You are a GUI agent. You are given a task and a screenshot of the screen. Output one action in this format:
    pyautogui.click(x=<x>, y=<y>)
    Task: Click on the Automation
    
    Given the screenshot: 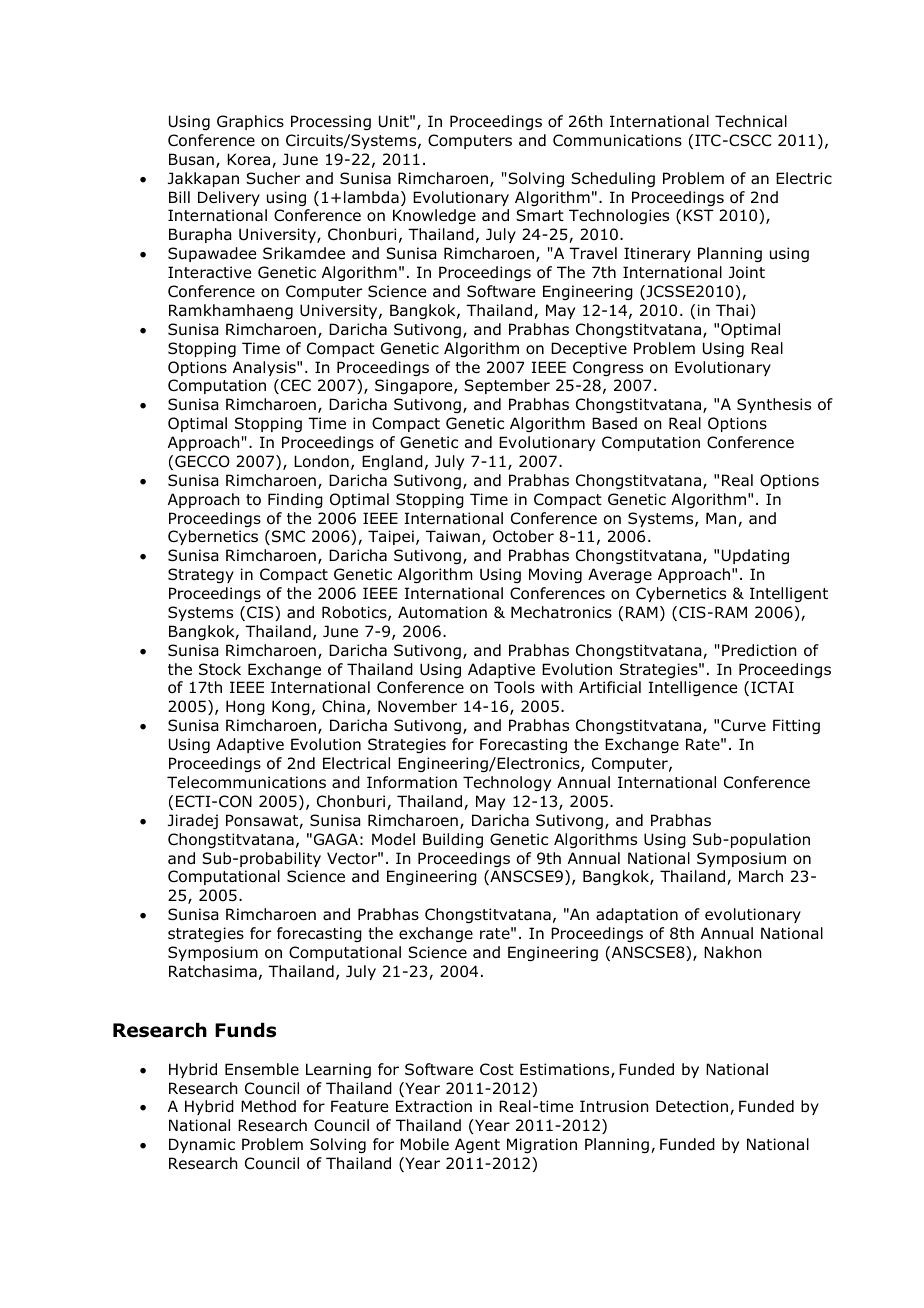 What is the action you would take?
    pyautogui.click(x=442, y=612)
